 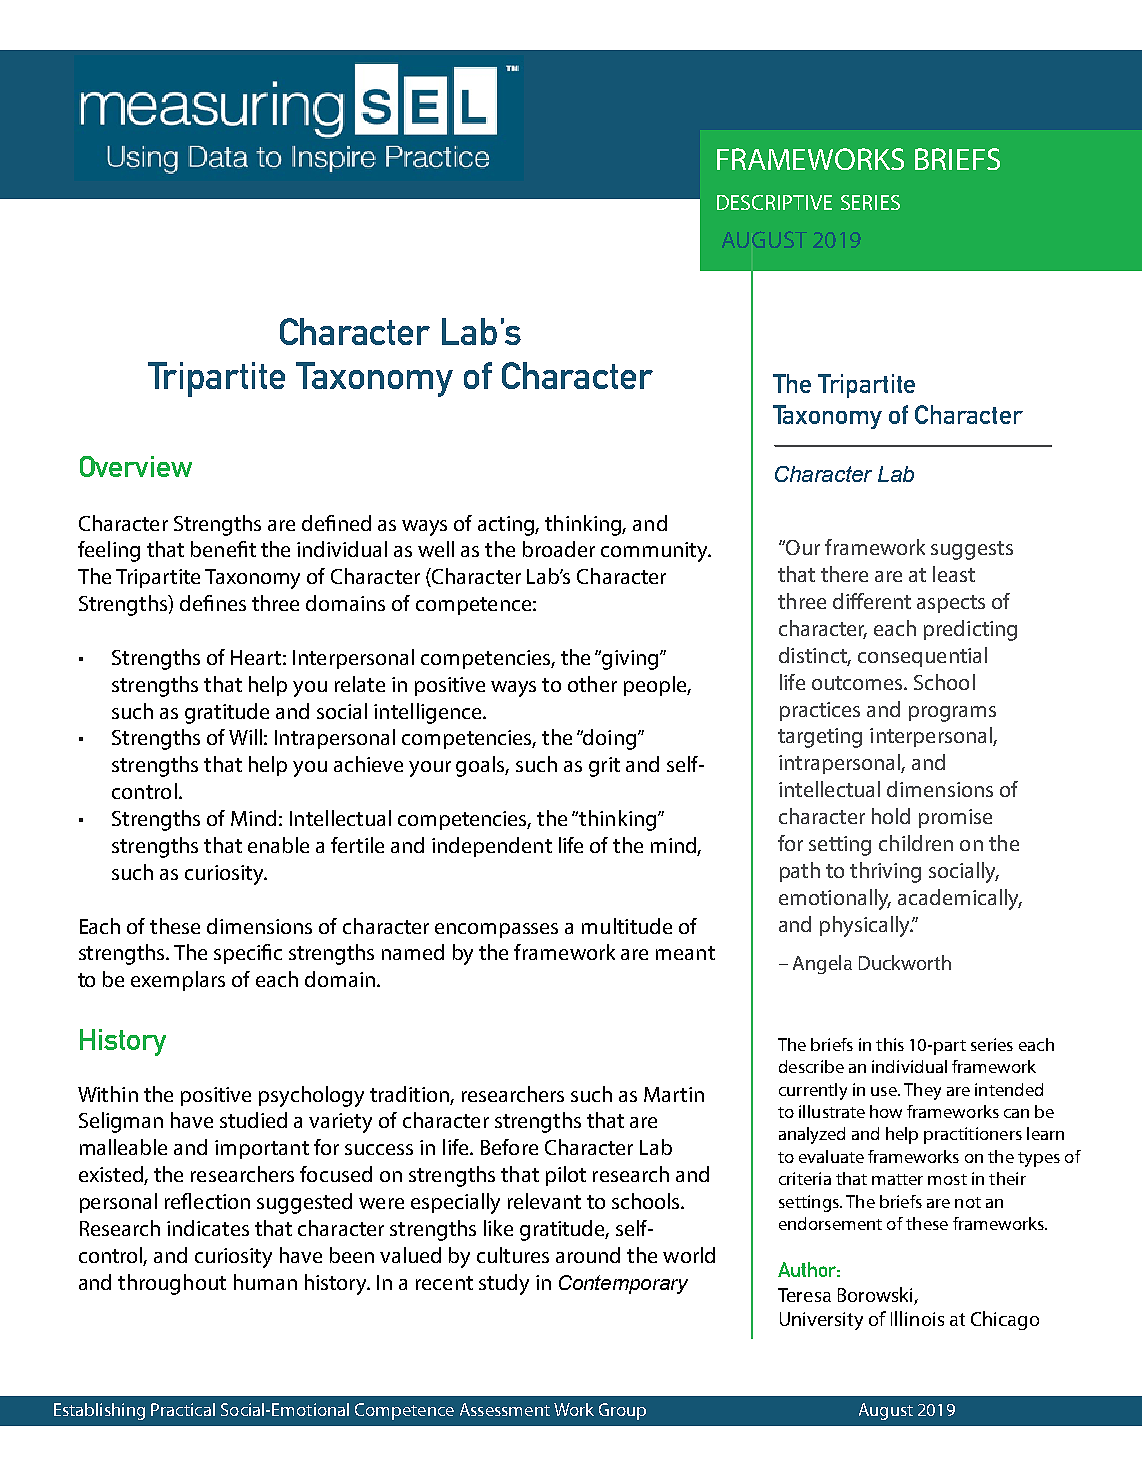 What do you see at coordinates (183, 1409) in the page?
I see `Practical` at bounding box center [183, 1409].
